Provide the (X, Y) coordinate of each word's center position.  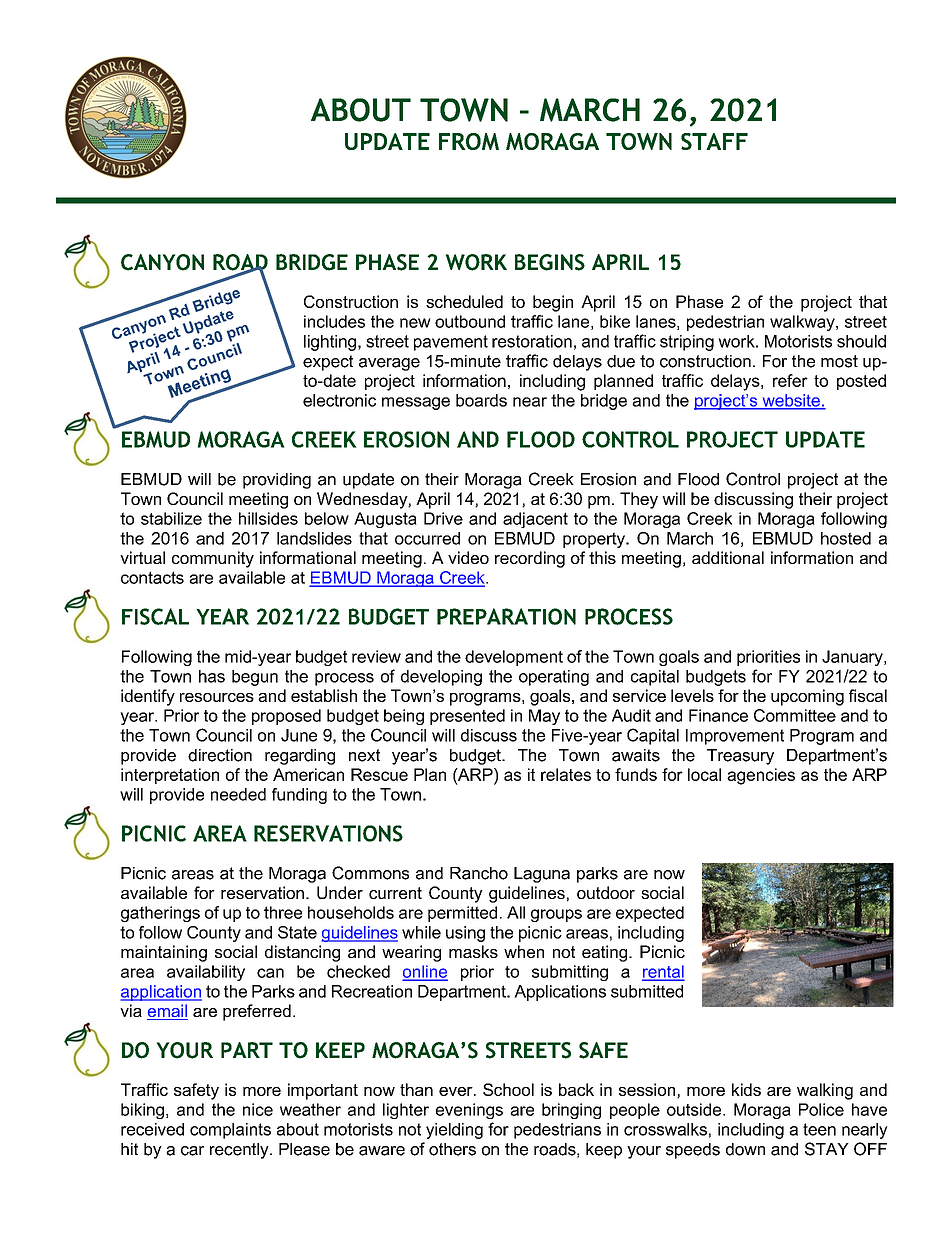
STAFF (714, 141)
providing (277, 481)
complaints (230, 1131)
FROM (469, 141)
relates (566, 774)
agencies (761, 776)
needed (238, 794)
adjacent (535, 520)
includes (334, 321)
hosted (846, 538)
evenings (469, 1111)
